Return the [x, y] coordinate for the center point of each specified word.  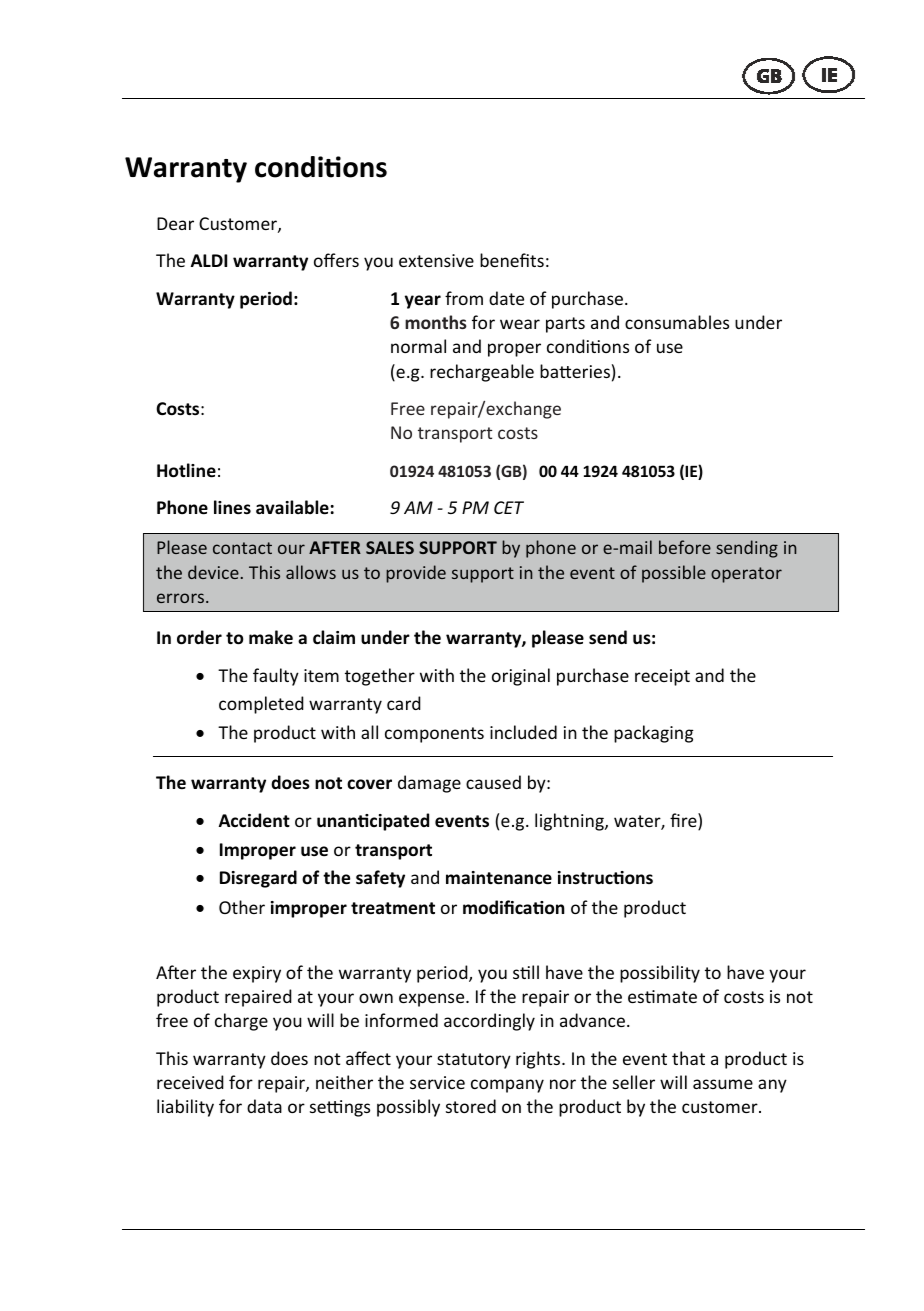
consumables [677, 322]
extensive [436, 260]
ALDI [209, 260]
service [437, 1082]
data [264, 1106]
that [688, 1058]
